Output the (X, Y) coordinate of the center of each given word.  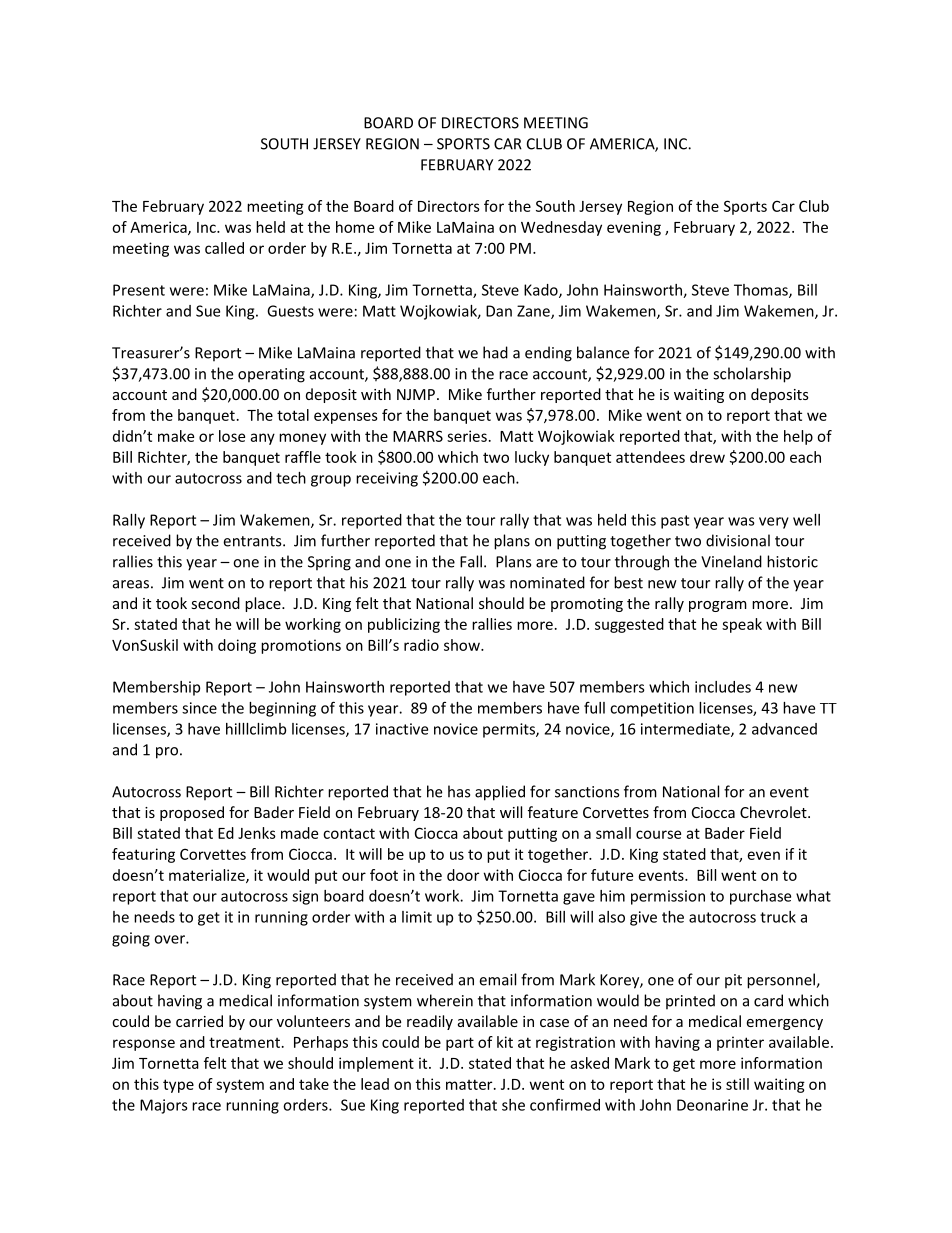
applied (500, 793)
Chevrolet (774, 812)
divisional (738, 540)
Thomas (762, 291)
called (224, 248)
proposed (192, 813)
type (178, 1086)
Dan (499, 311)
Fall (471, 561)
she (513, 1105)
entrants (253, 541)
